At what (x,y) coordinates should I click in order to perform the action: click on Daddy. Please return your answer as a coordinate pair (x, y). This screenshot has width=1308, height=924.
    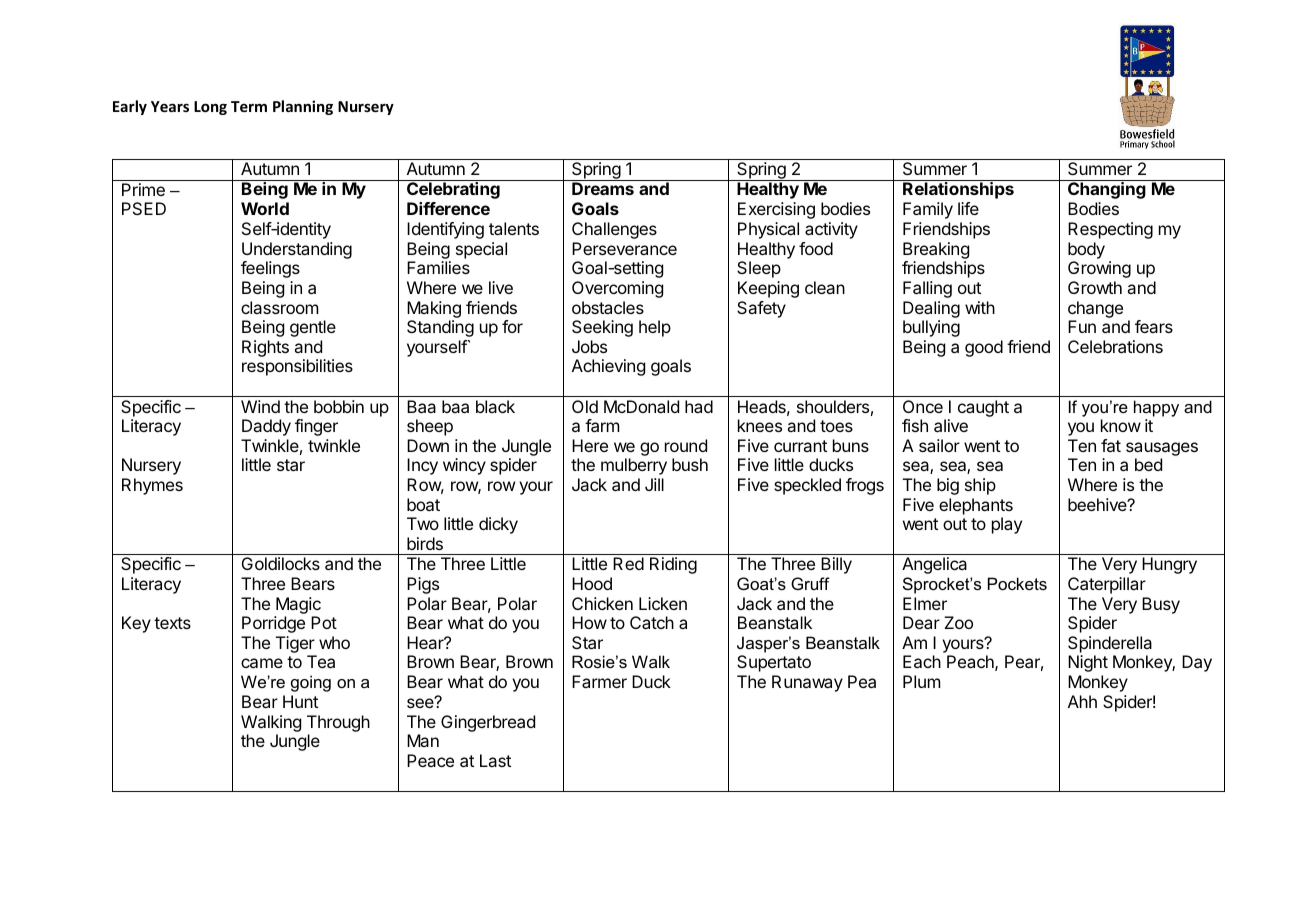
    Looking at the image, I should click on (266, 427).
